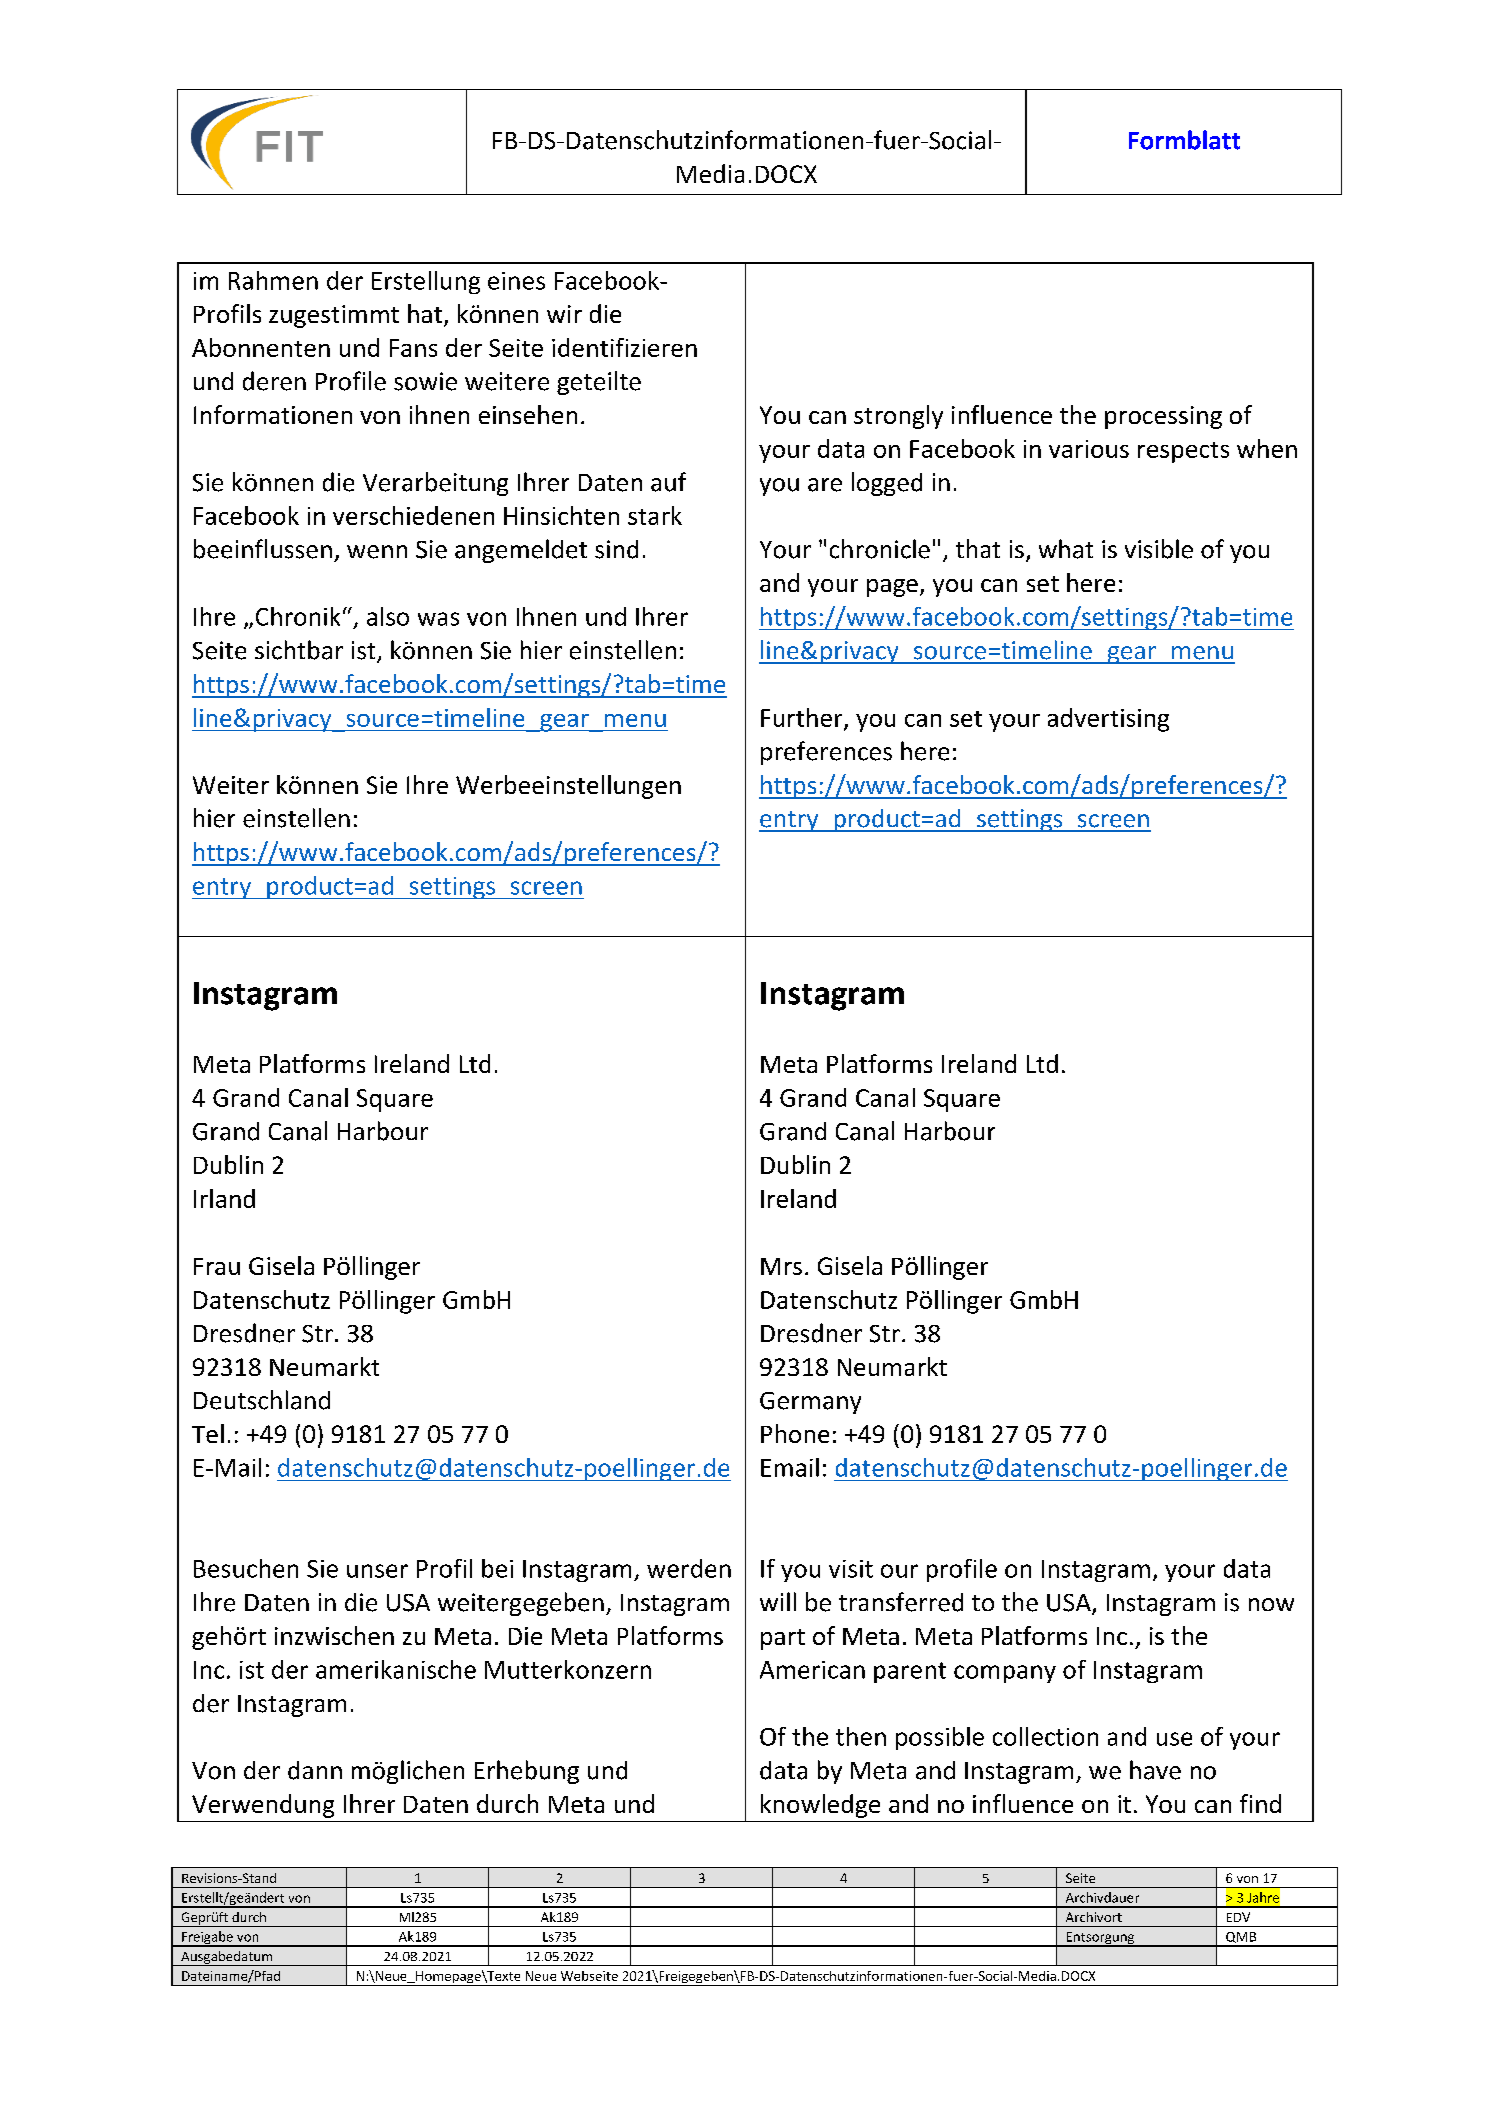  I want to click on transferred, so click(901, 1602).
